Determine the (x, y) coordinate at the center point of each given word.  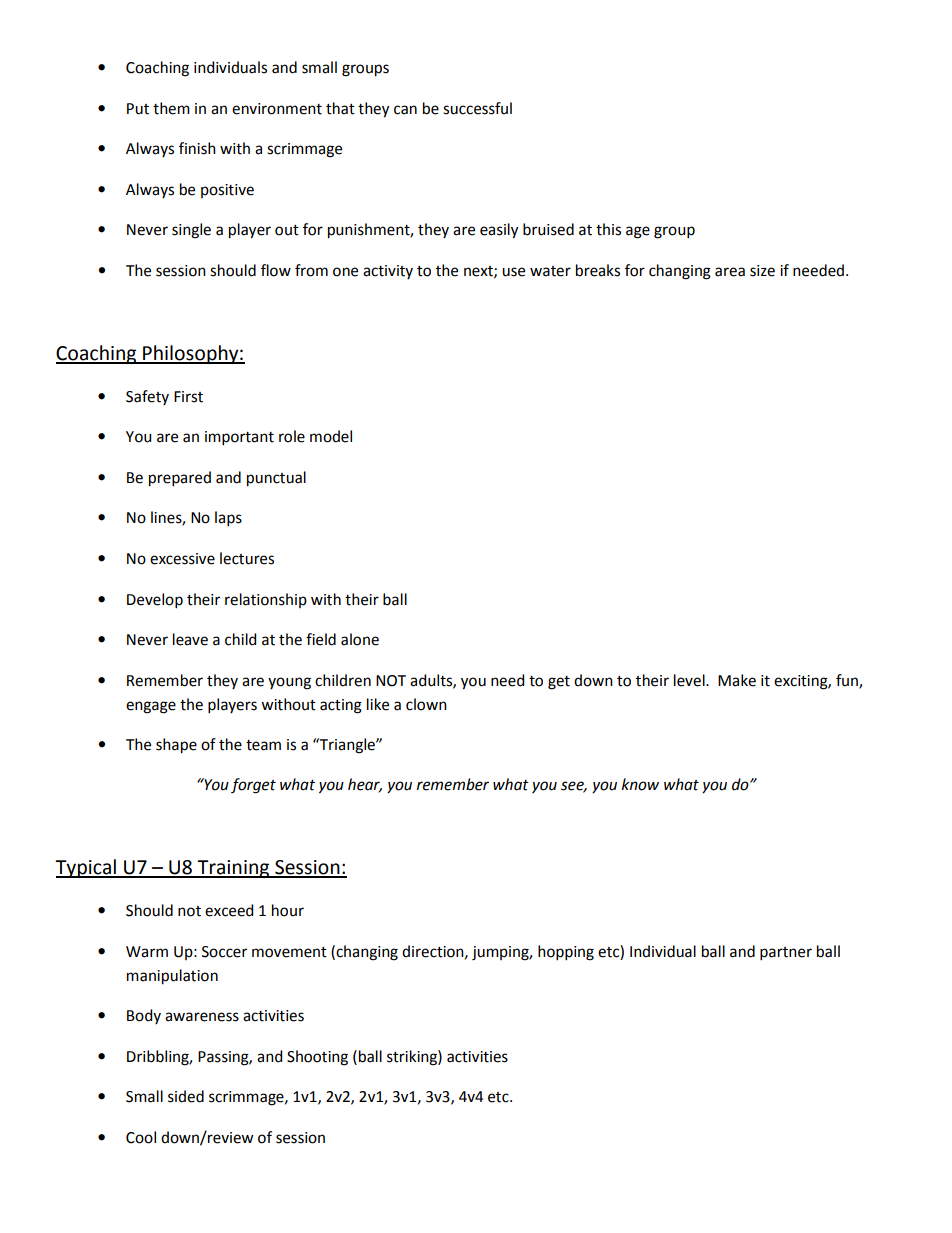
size (762, 271)
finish (197, 148)
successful (477, 108)
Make (737, 680)
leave (190, 639)
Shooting (317, 1058)
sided (186, 1096)
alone (360, 639)
